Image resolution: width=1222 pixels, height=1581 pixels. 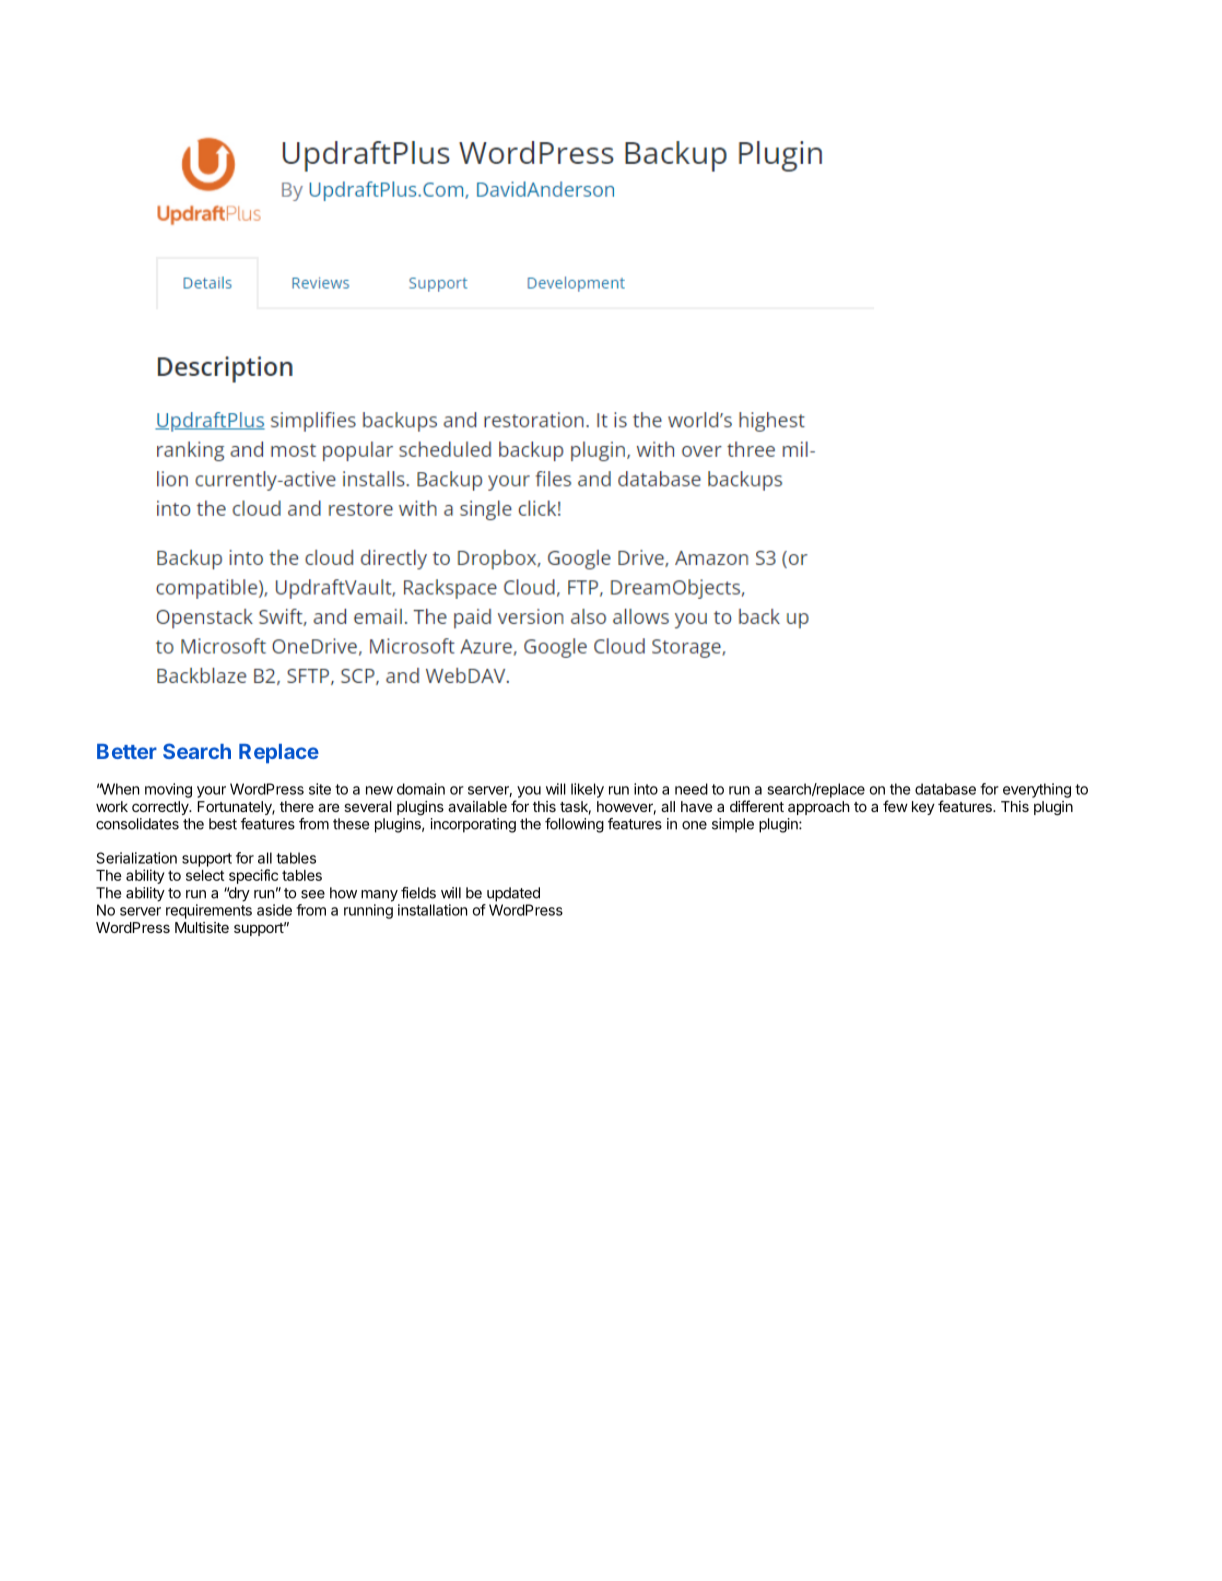 What do you see at coordinates (432, 910) in the page?
I see `installation` at bounding box center [432, 910].
